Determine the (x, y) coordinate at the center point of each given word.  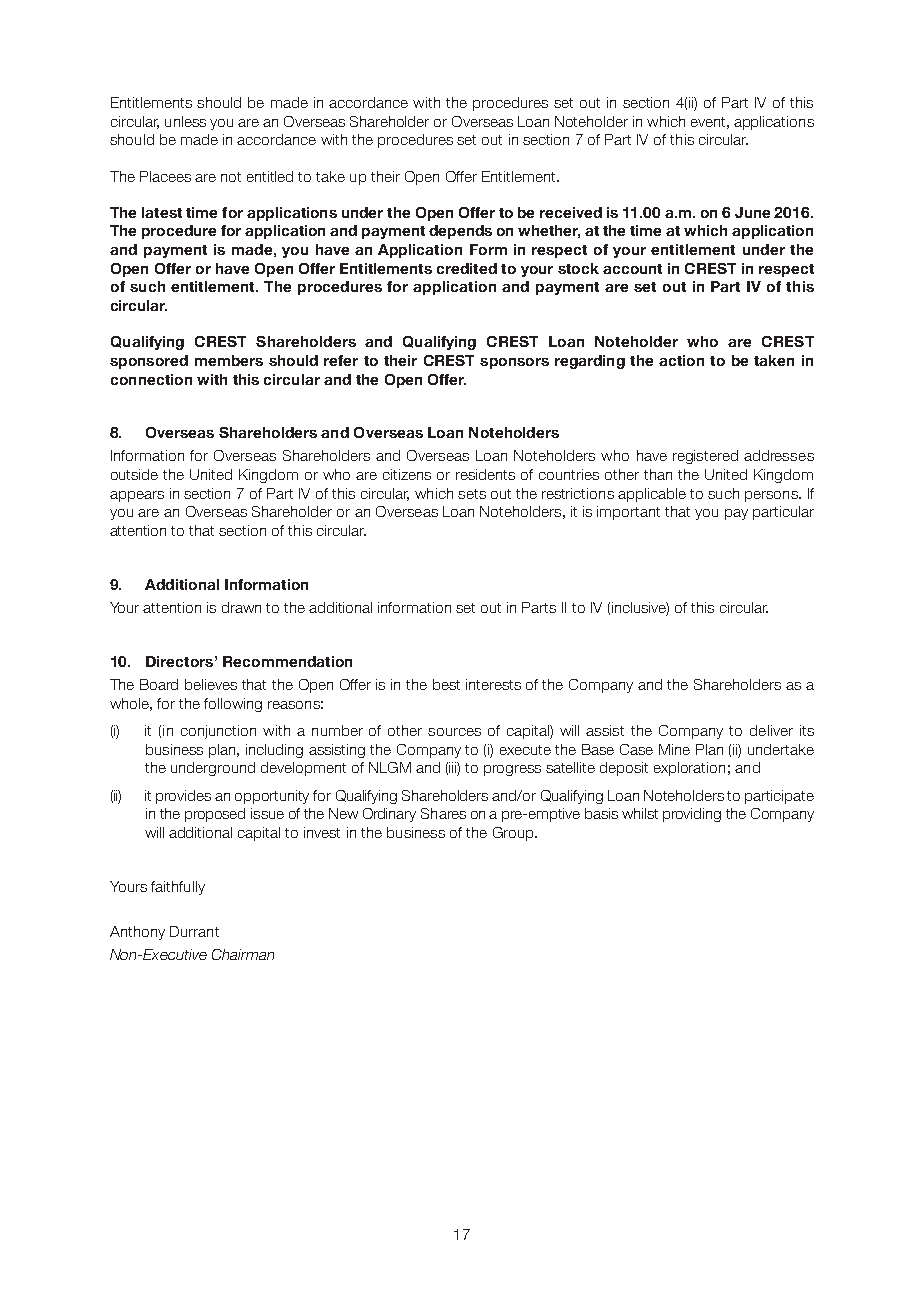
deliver (771, 730)
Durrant (194, 931)
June (752, 212)
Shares (443, 813)
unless (185, 121)
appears (137, 496)
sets (472, 494)
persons (772, 496)
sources (454, 732)
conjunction (218, 732)
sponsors (514, 363)
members (229, 360)
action (681, 360)
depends (460, 232)
